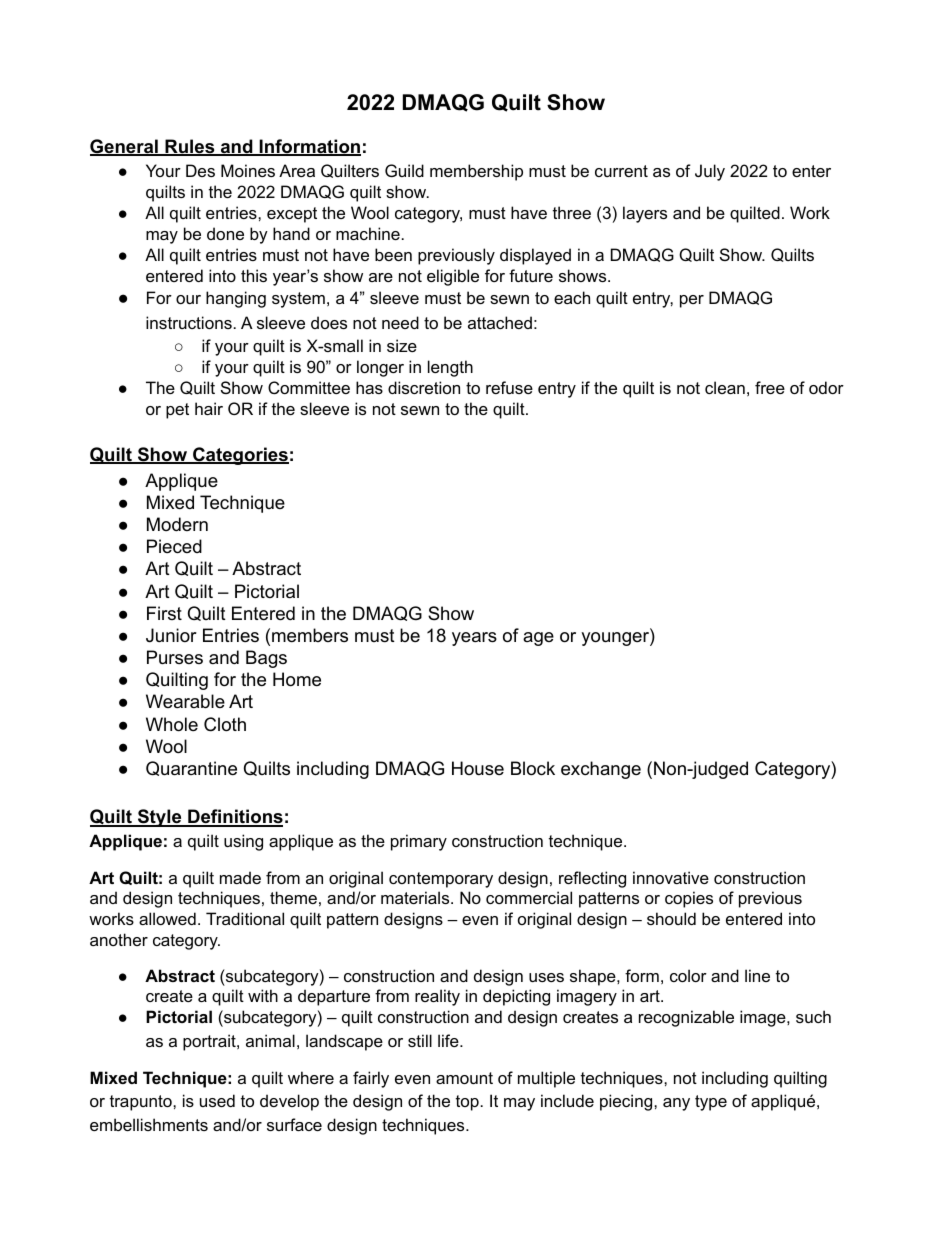 The height and width of the page is (1233, 952). Describe the element at coordinates (171, 635) in the page. I see `Junior` at that location.
